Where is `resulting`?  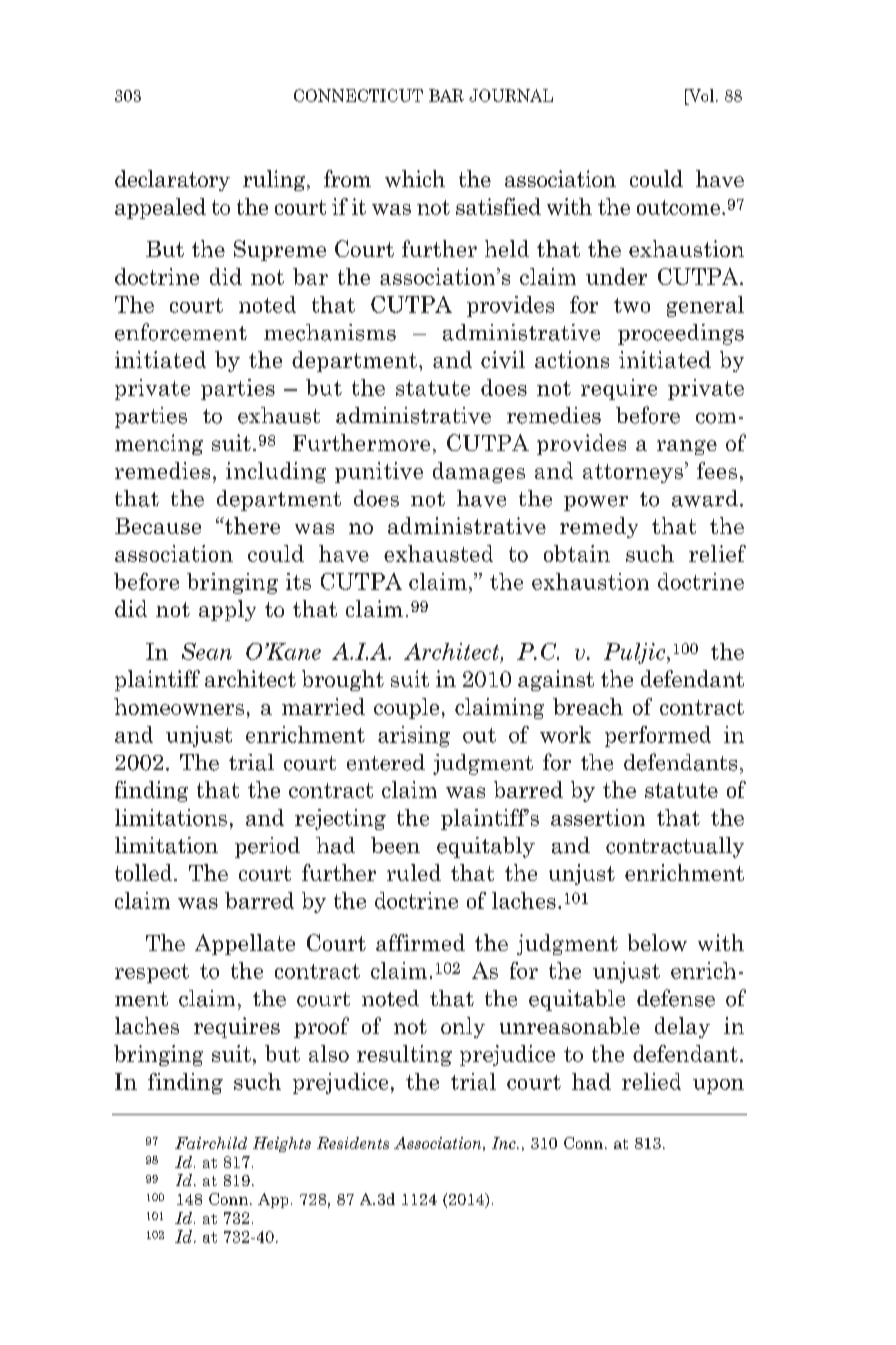
resulting is located at coordinates (404, 1055).
